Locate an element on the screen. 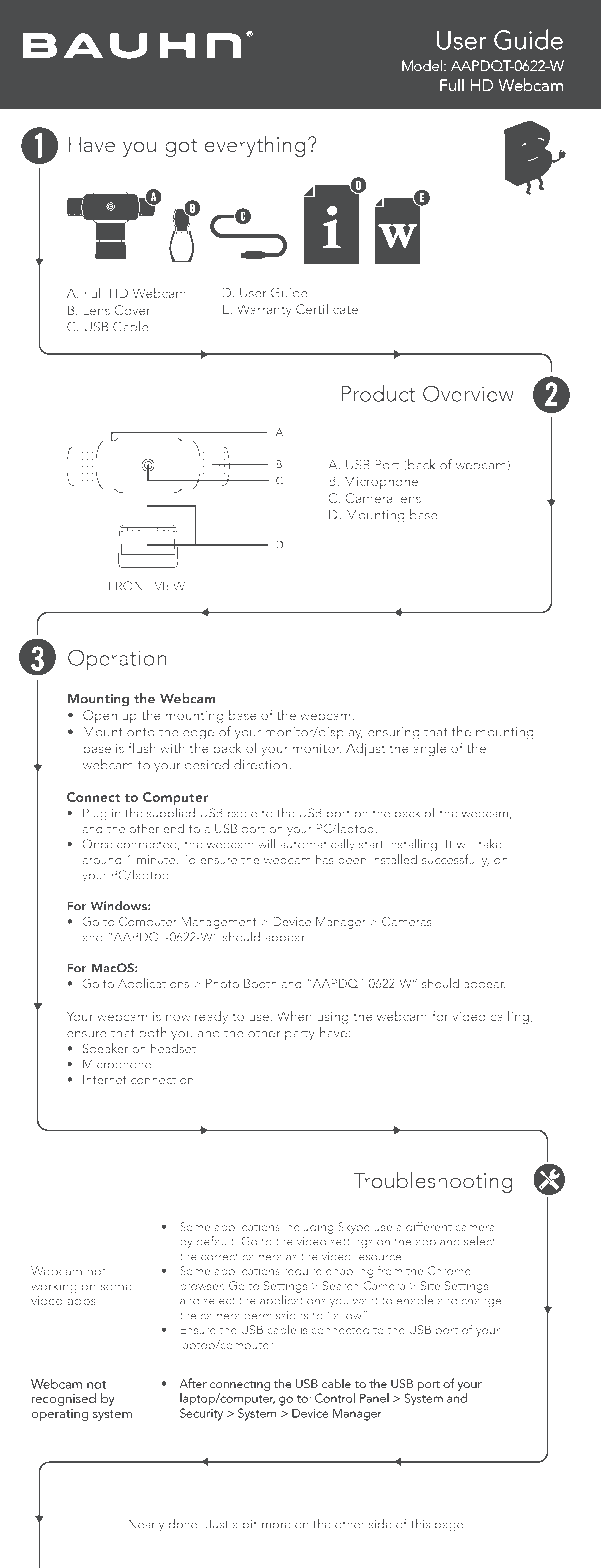 This screenshot has width=601, height=1568. Internet is located at coordinates (105, 1079).
